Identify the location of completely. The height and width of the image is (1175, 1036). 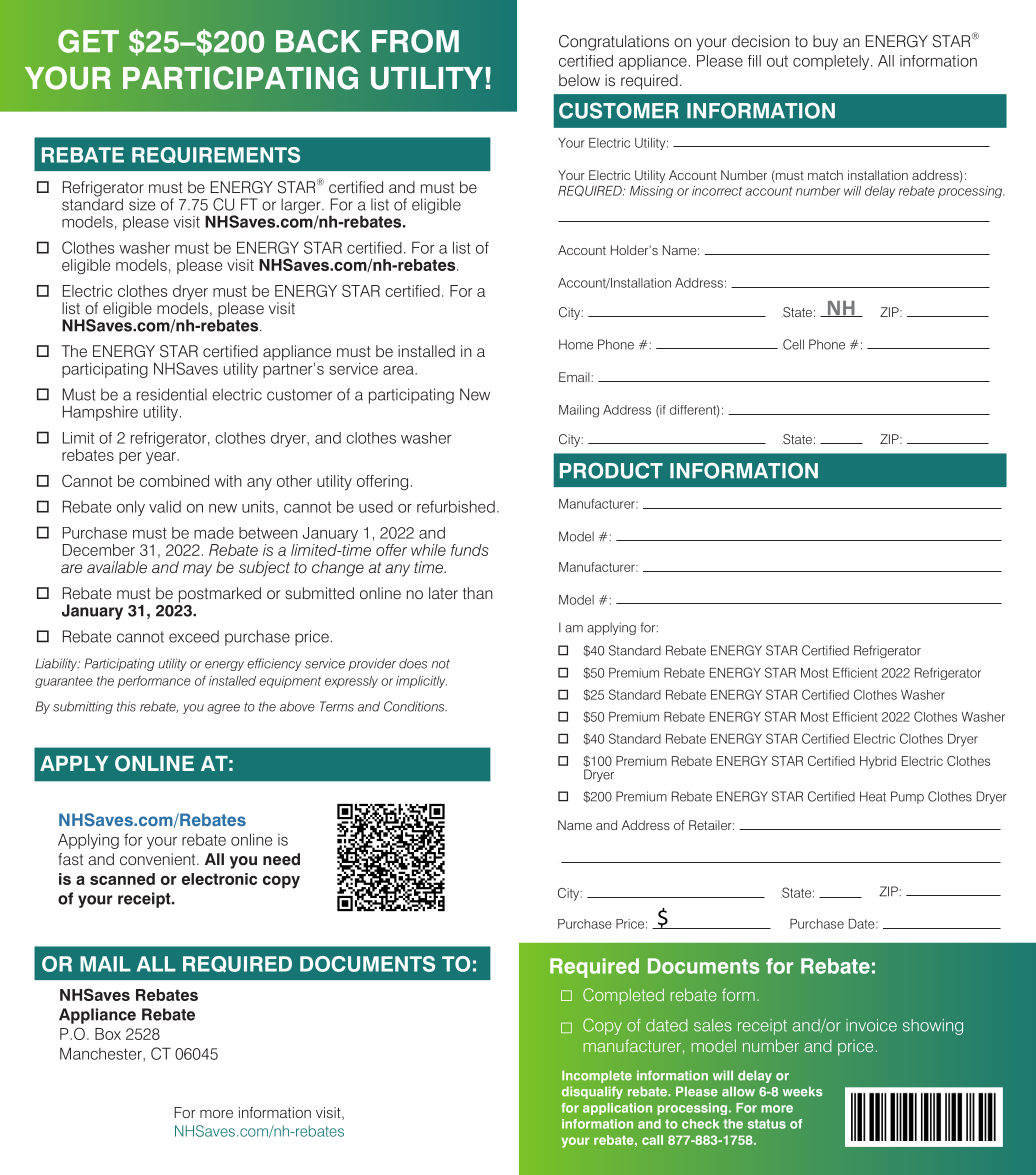
(832, 62).
